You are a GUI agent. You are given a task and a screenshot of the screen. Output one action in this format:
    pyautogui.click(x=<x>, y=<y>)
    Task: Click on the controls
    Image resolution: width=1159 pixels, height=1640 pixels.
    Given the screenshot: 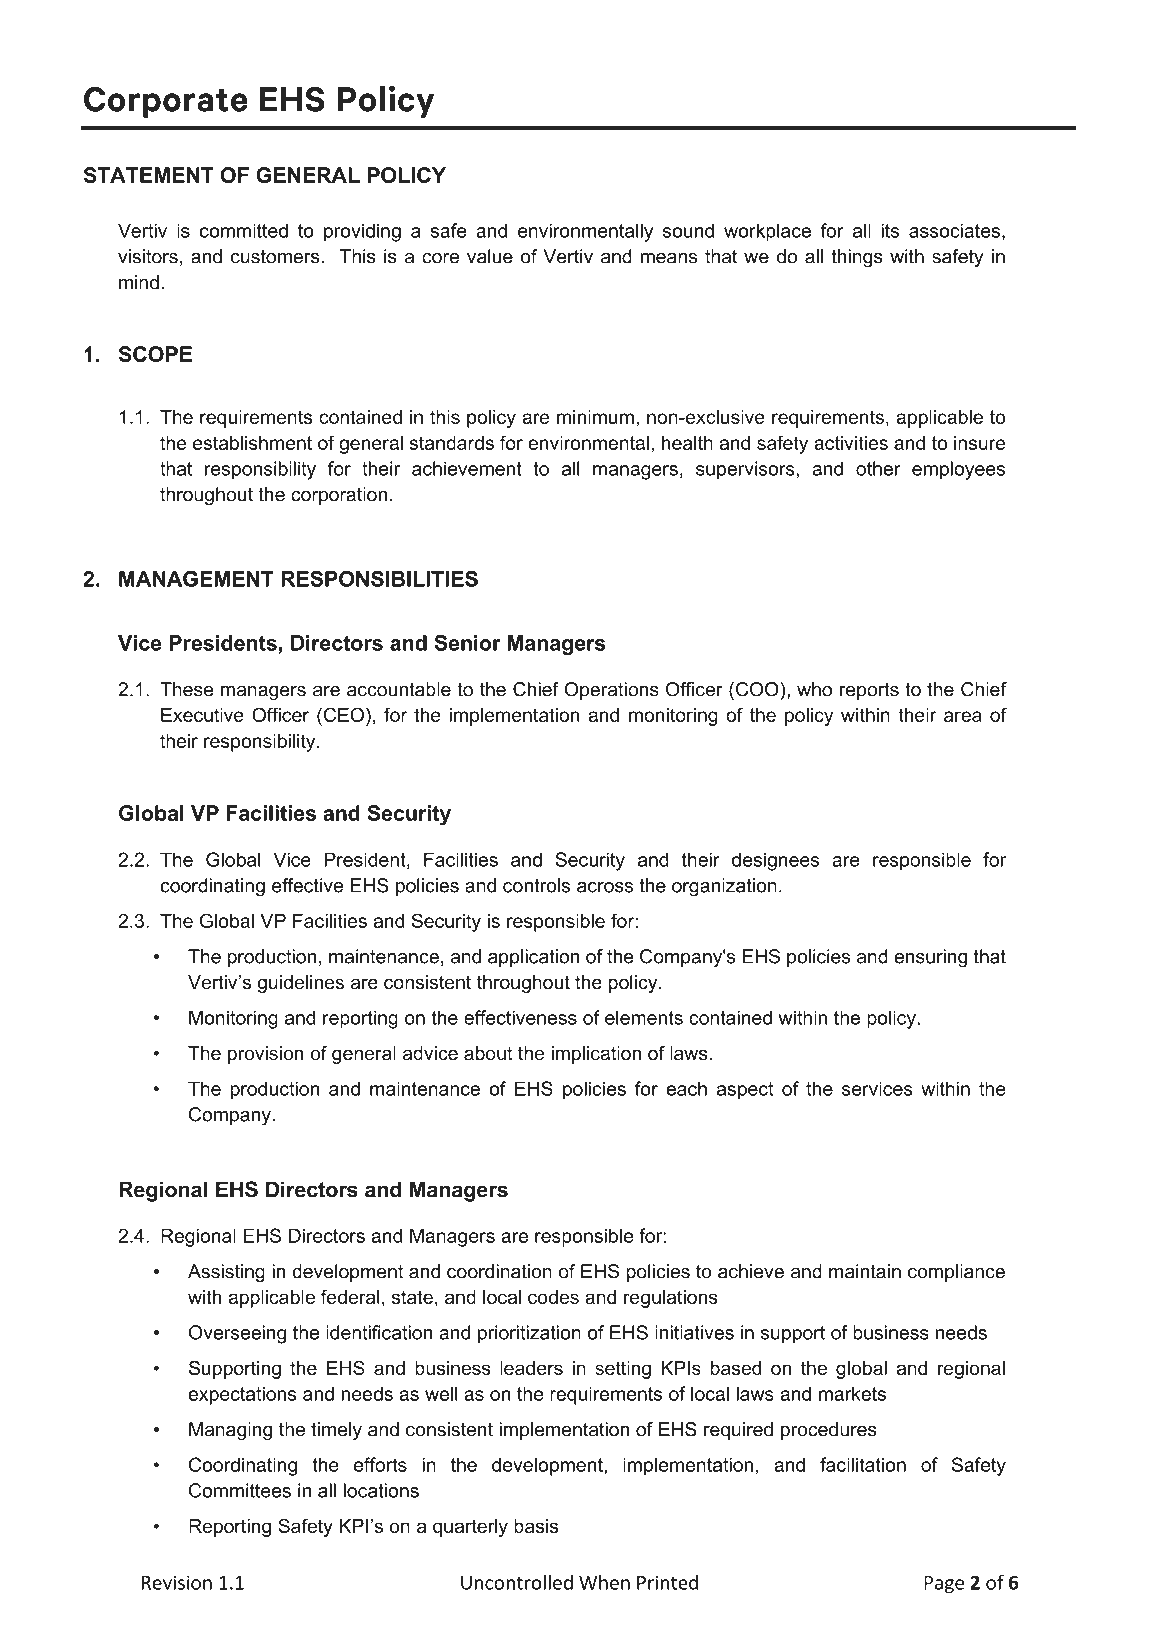 What is the action you would take?
    pyautogui.click(x=536, y=885)
